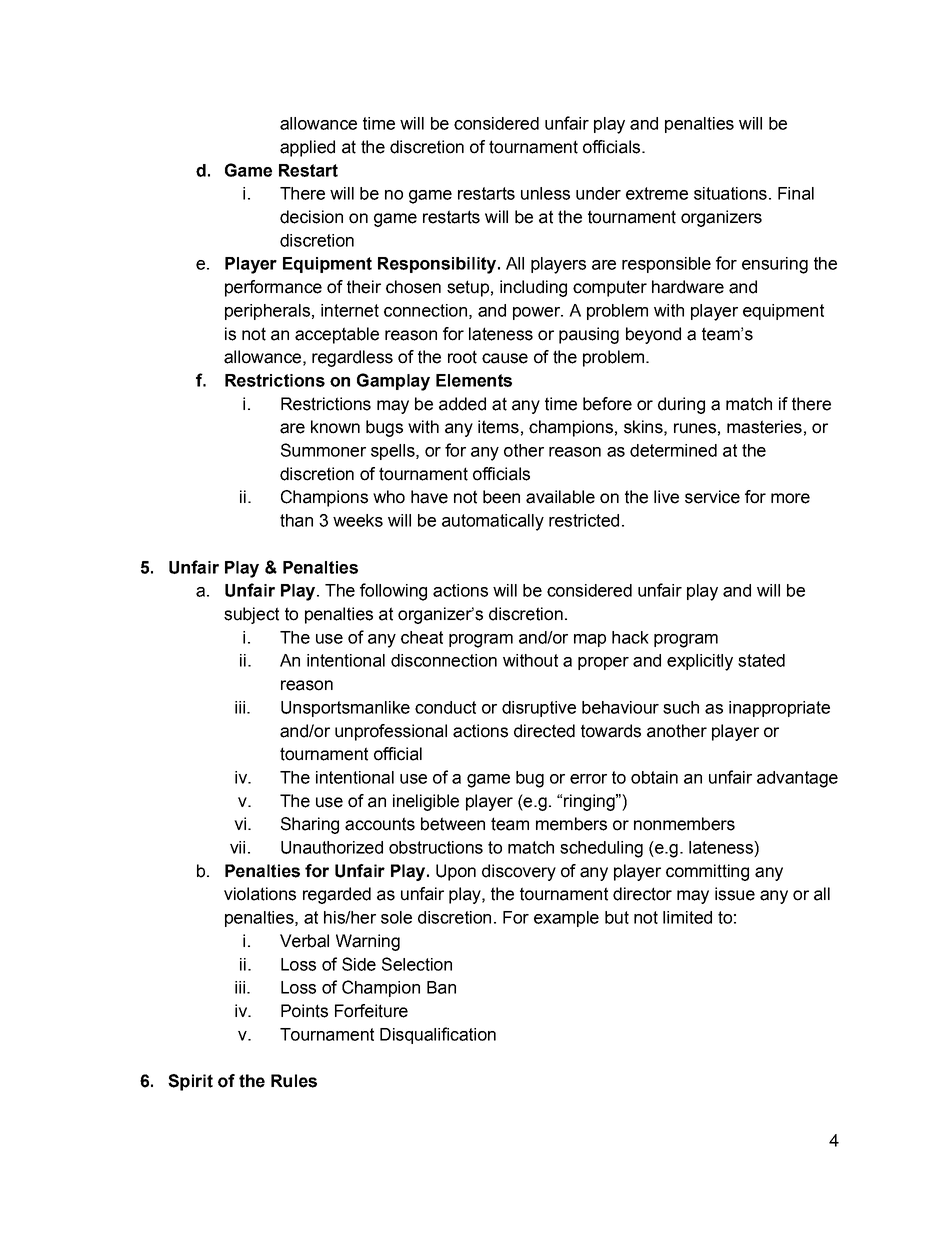  I want to click on obtain, so click(654, 777).
